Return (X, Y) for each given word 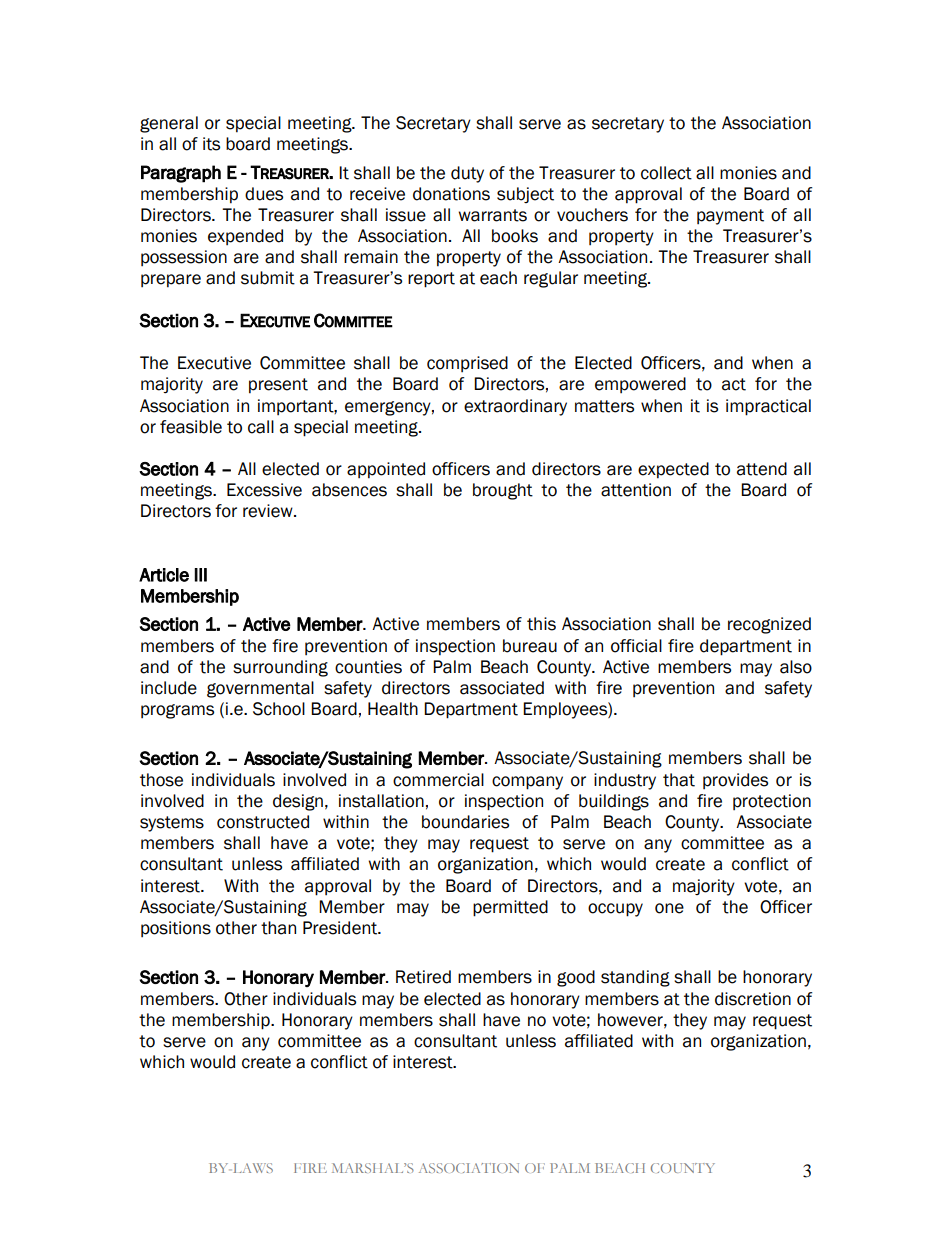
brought (503, 491)
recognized (769, 625)
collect (666, 173)
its (211, 144)
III (201, 575)
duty (467, 174)
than (278, 928)
